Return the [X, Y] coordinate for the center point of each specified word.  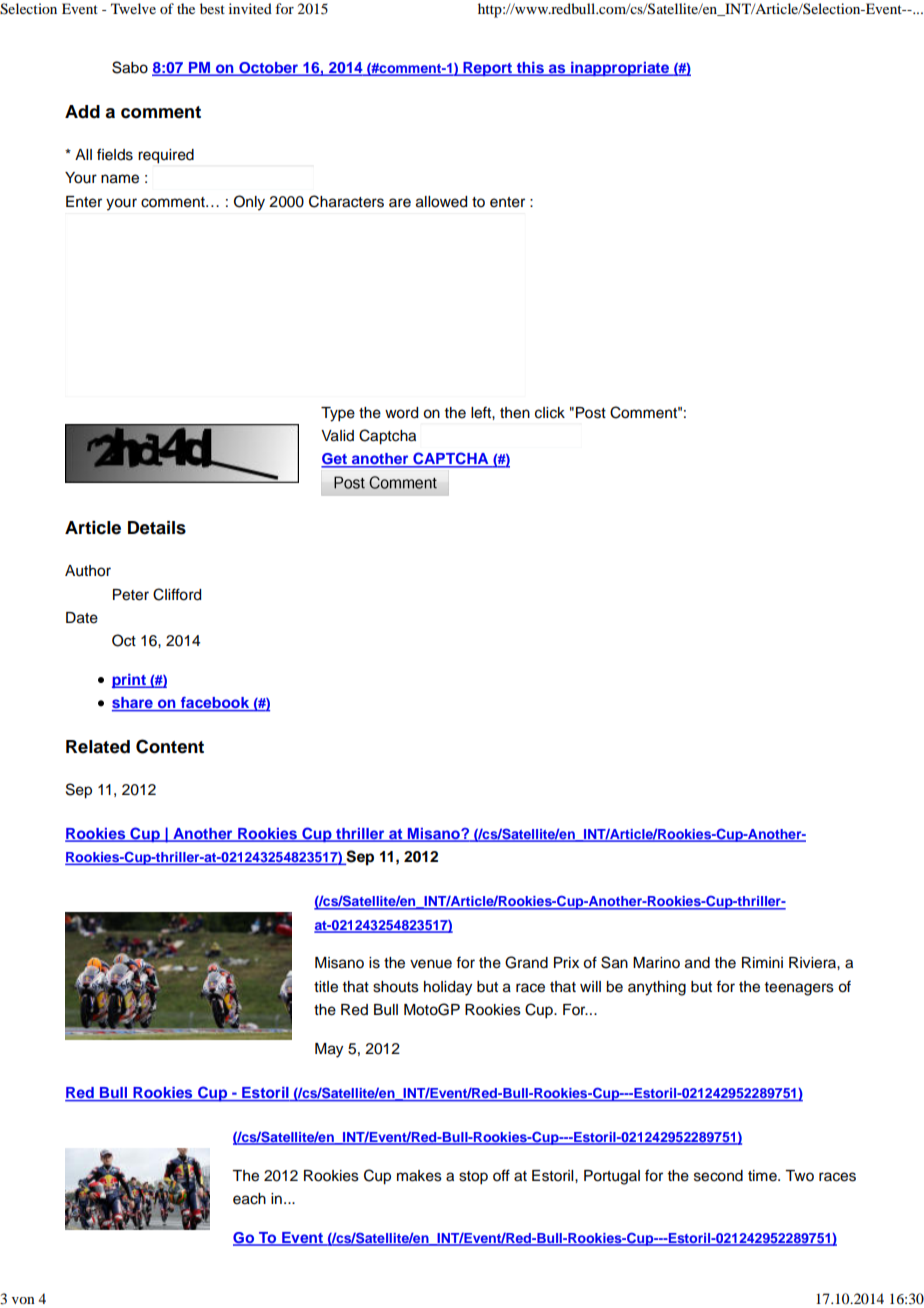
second [718, 1176]
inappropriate [620, 69]
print [130, 681]
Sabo [130, 67]
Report [488, 69]
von [23, 1300]
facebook [215, 704]
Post [591, 413]
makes [419, 1176]
